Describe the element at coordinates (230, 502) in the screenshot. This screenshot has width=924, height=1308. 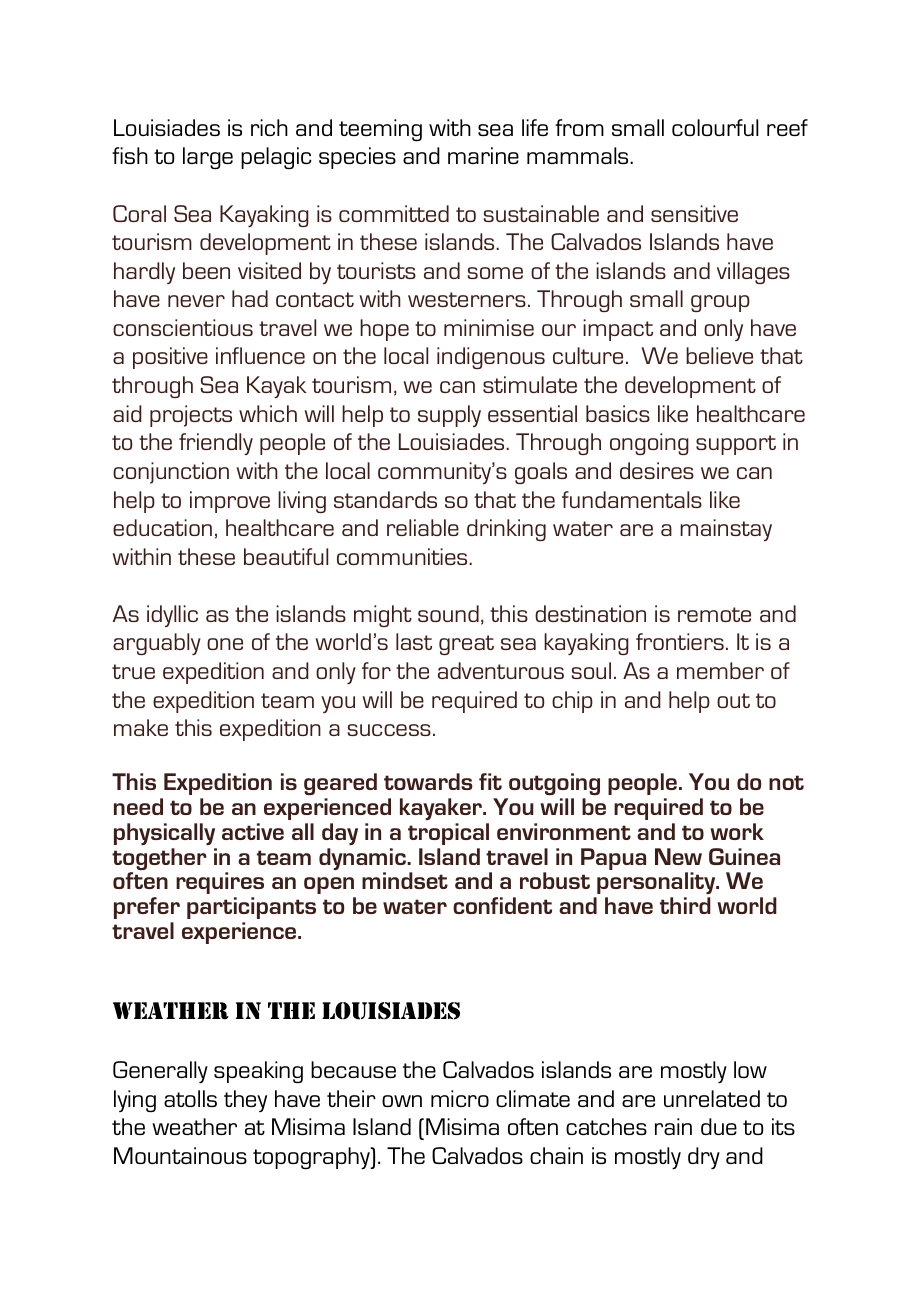
I see `improve` at that location.
